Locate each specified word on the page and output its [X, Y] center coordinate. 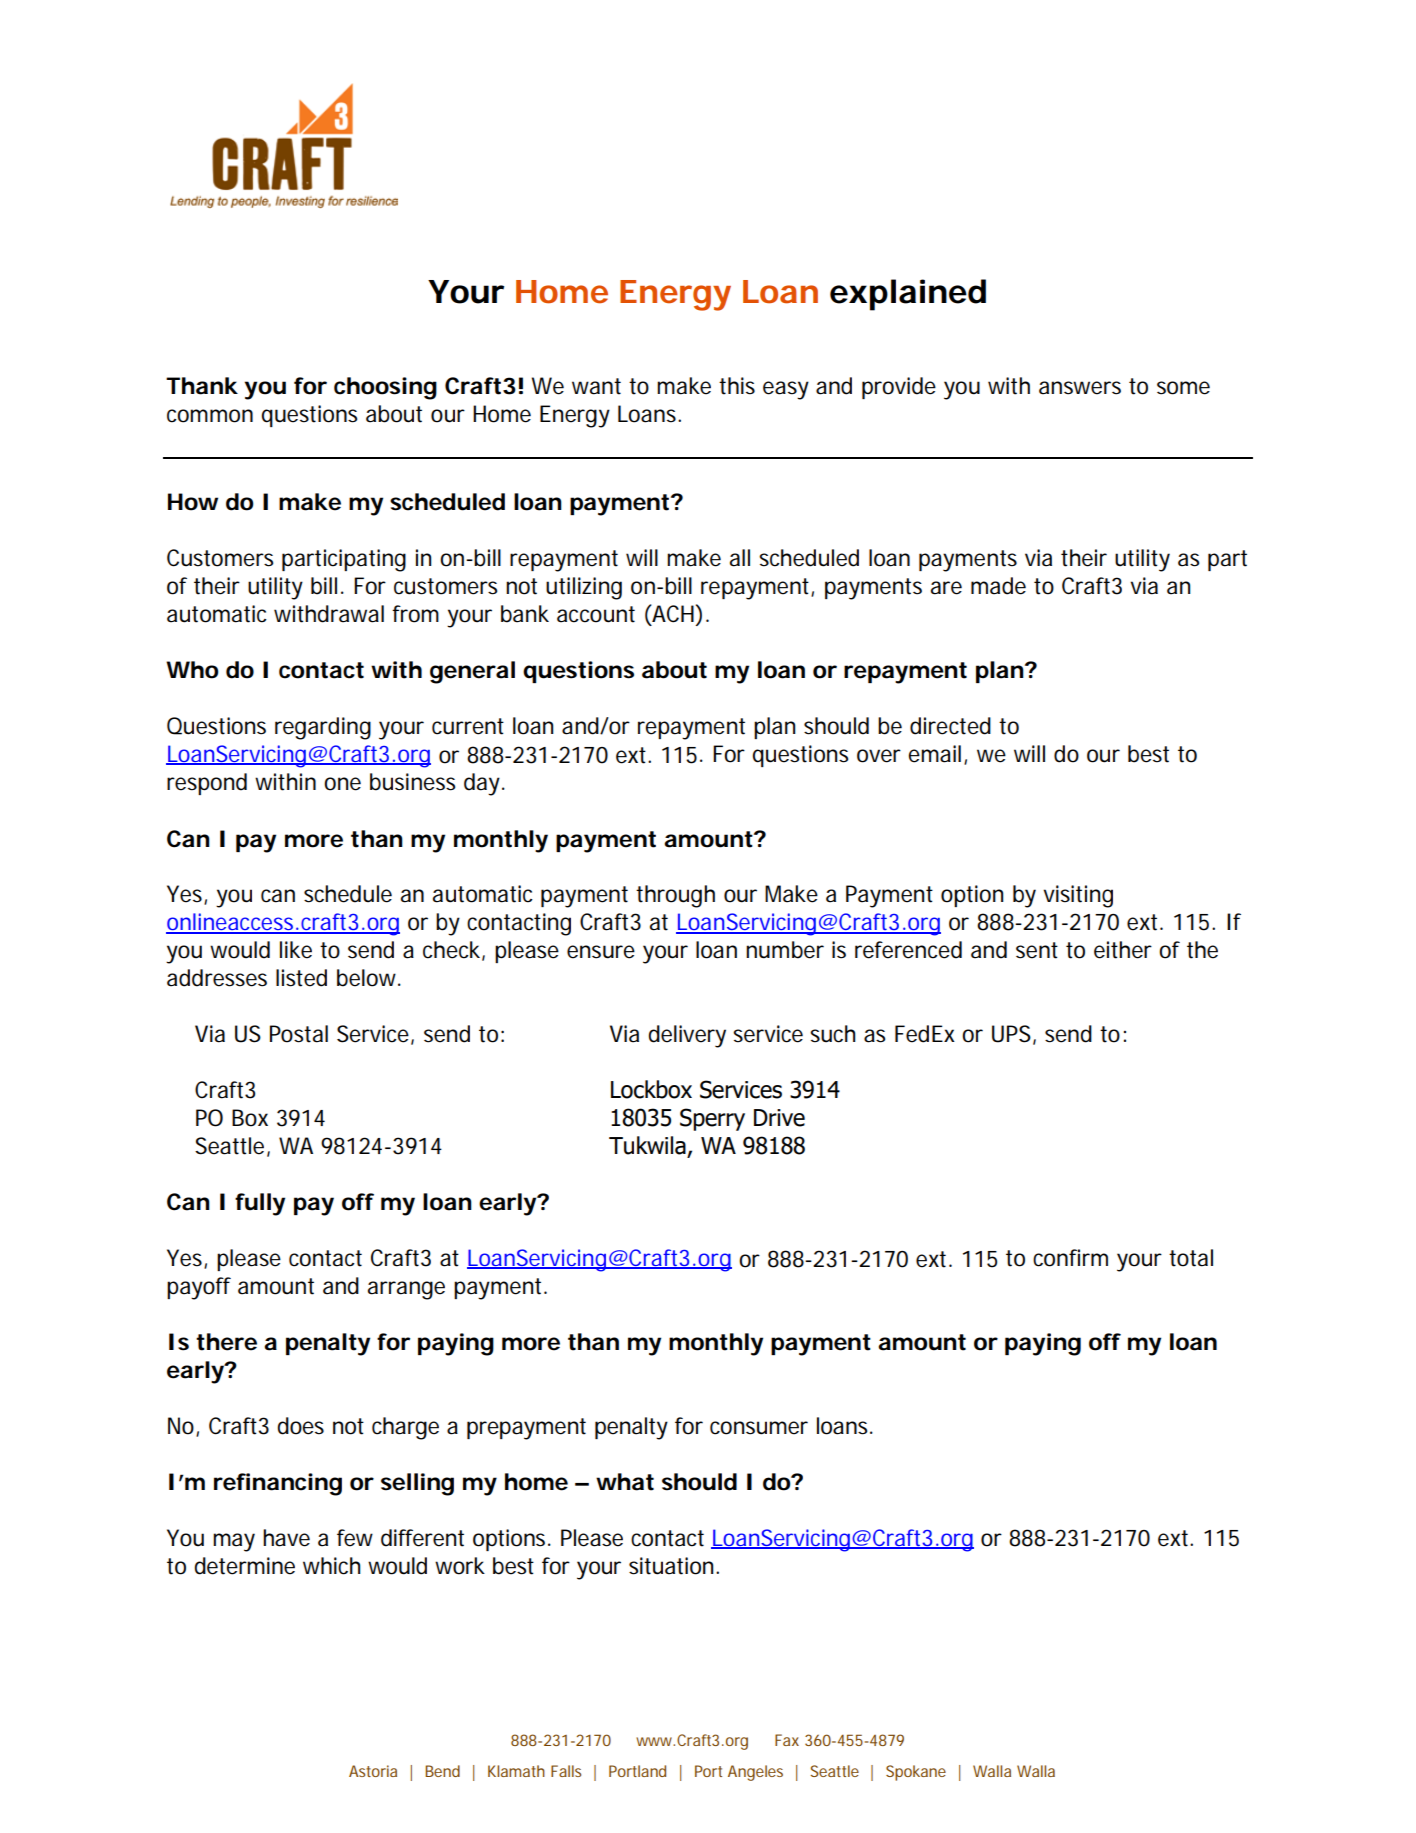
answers [1080, 388]
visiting [1078, 896]
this [737, 386]
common [210, 416]
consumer [759, 1428]
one [342, 784]
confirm [1070, 1258]
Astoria [373, 1771]
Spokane [916, 1773]
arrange [406, 1290]
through [675, 896]
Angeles [755, 1773]
